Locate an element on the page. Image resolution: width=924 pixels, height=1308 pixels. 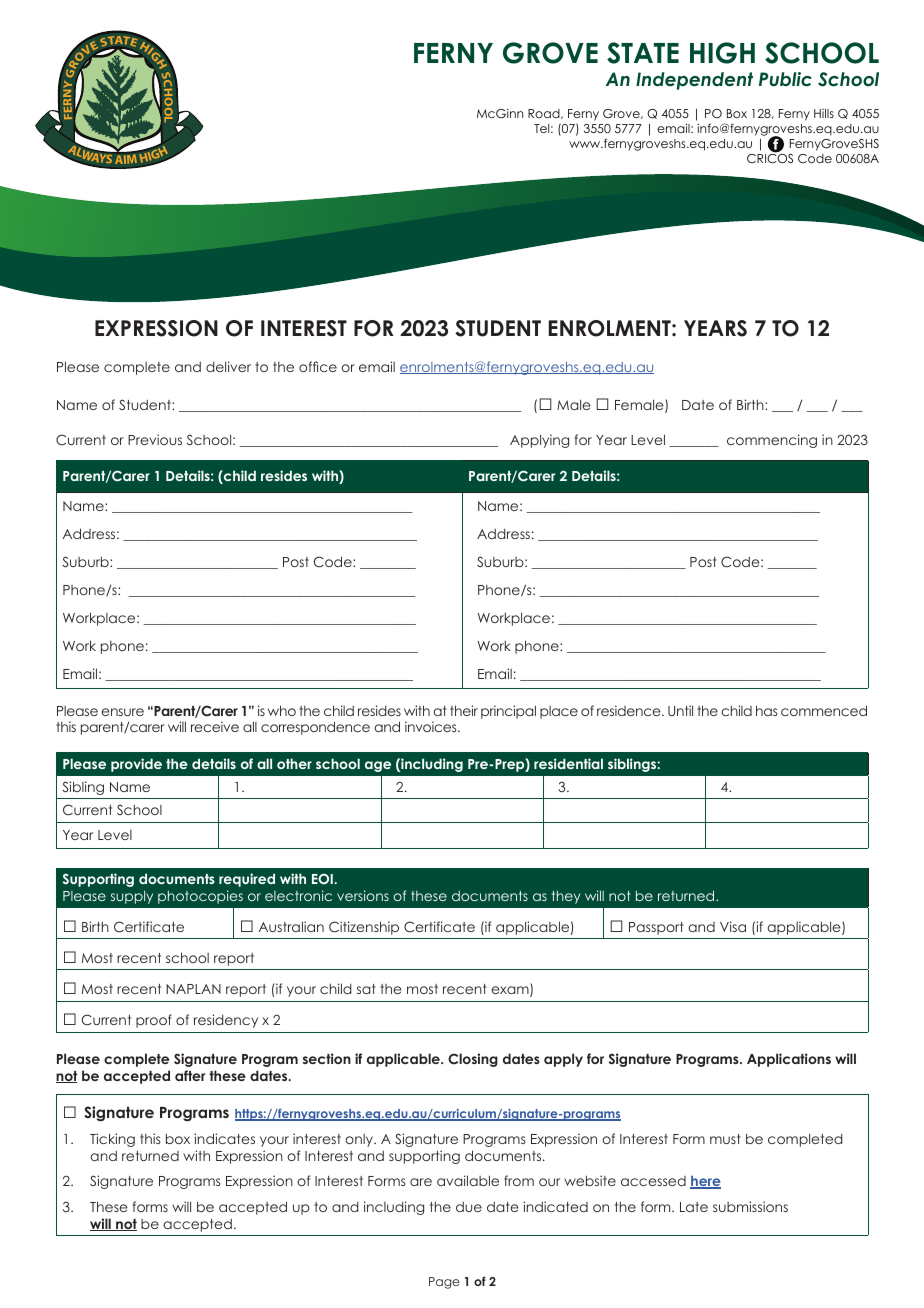
commencing is located at coordinates (772, 441).
